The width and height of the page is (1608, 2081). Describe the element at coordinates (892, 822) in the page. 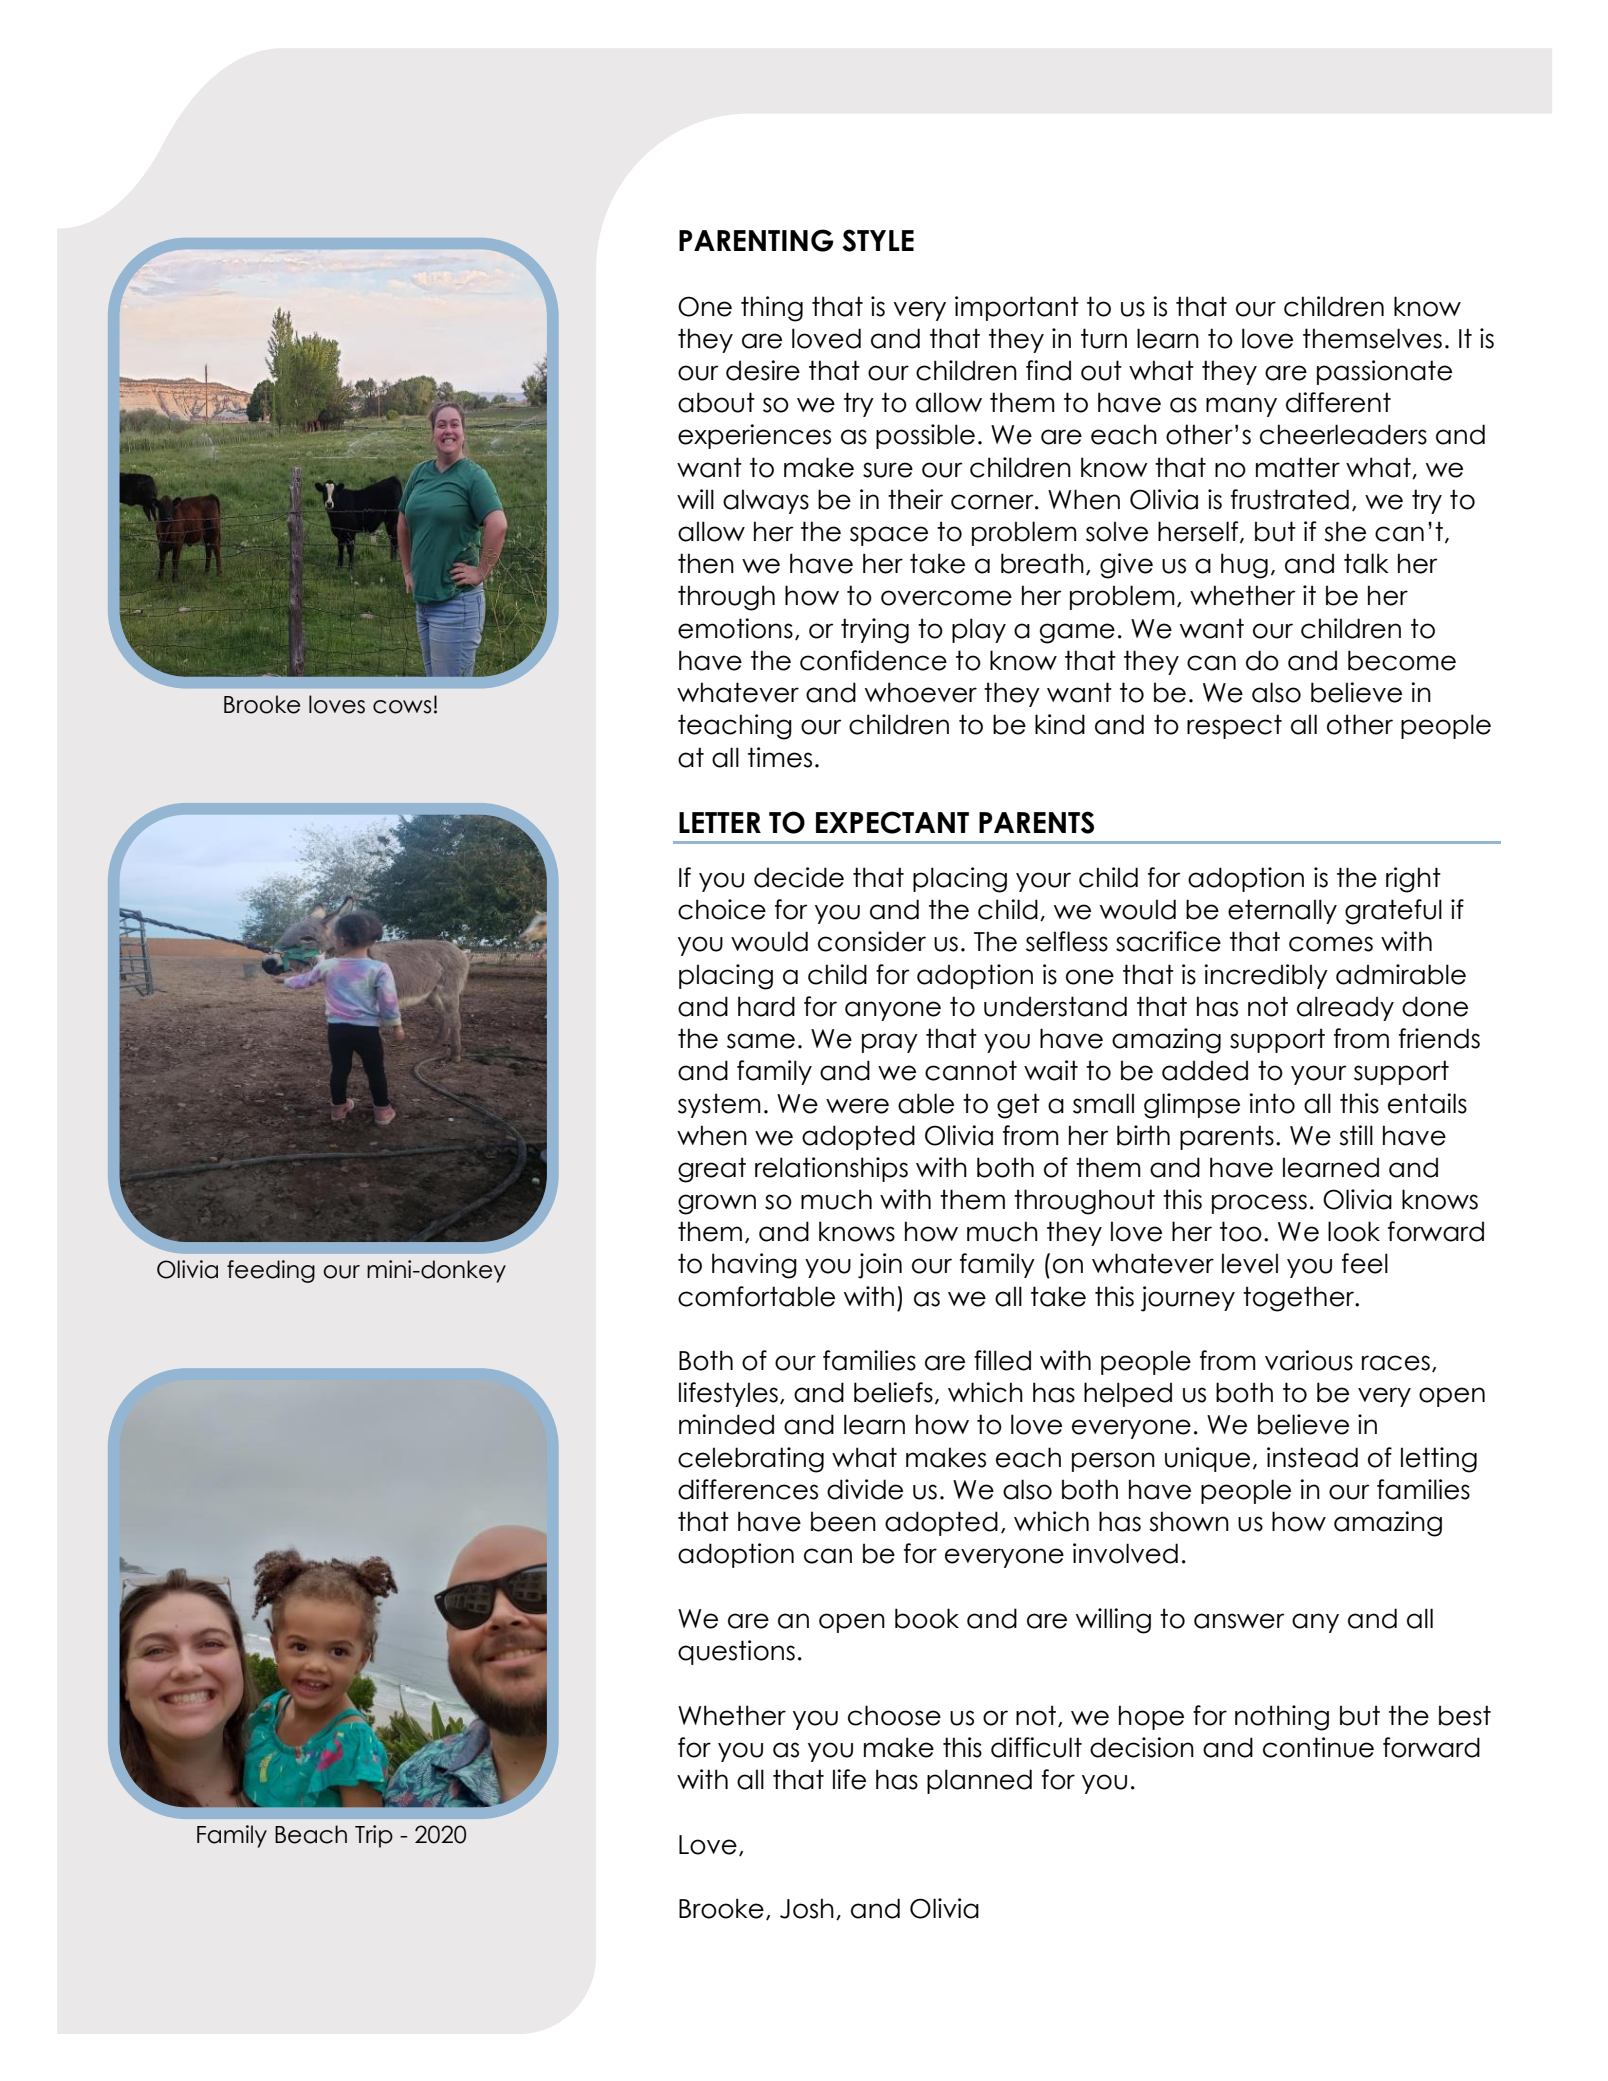

I see `EXPECTANT` at that location.
